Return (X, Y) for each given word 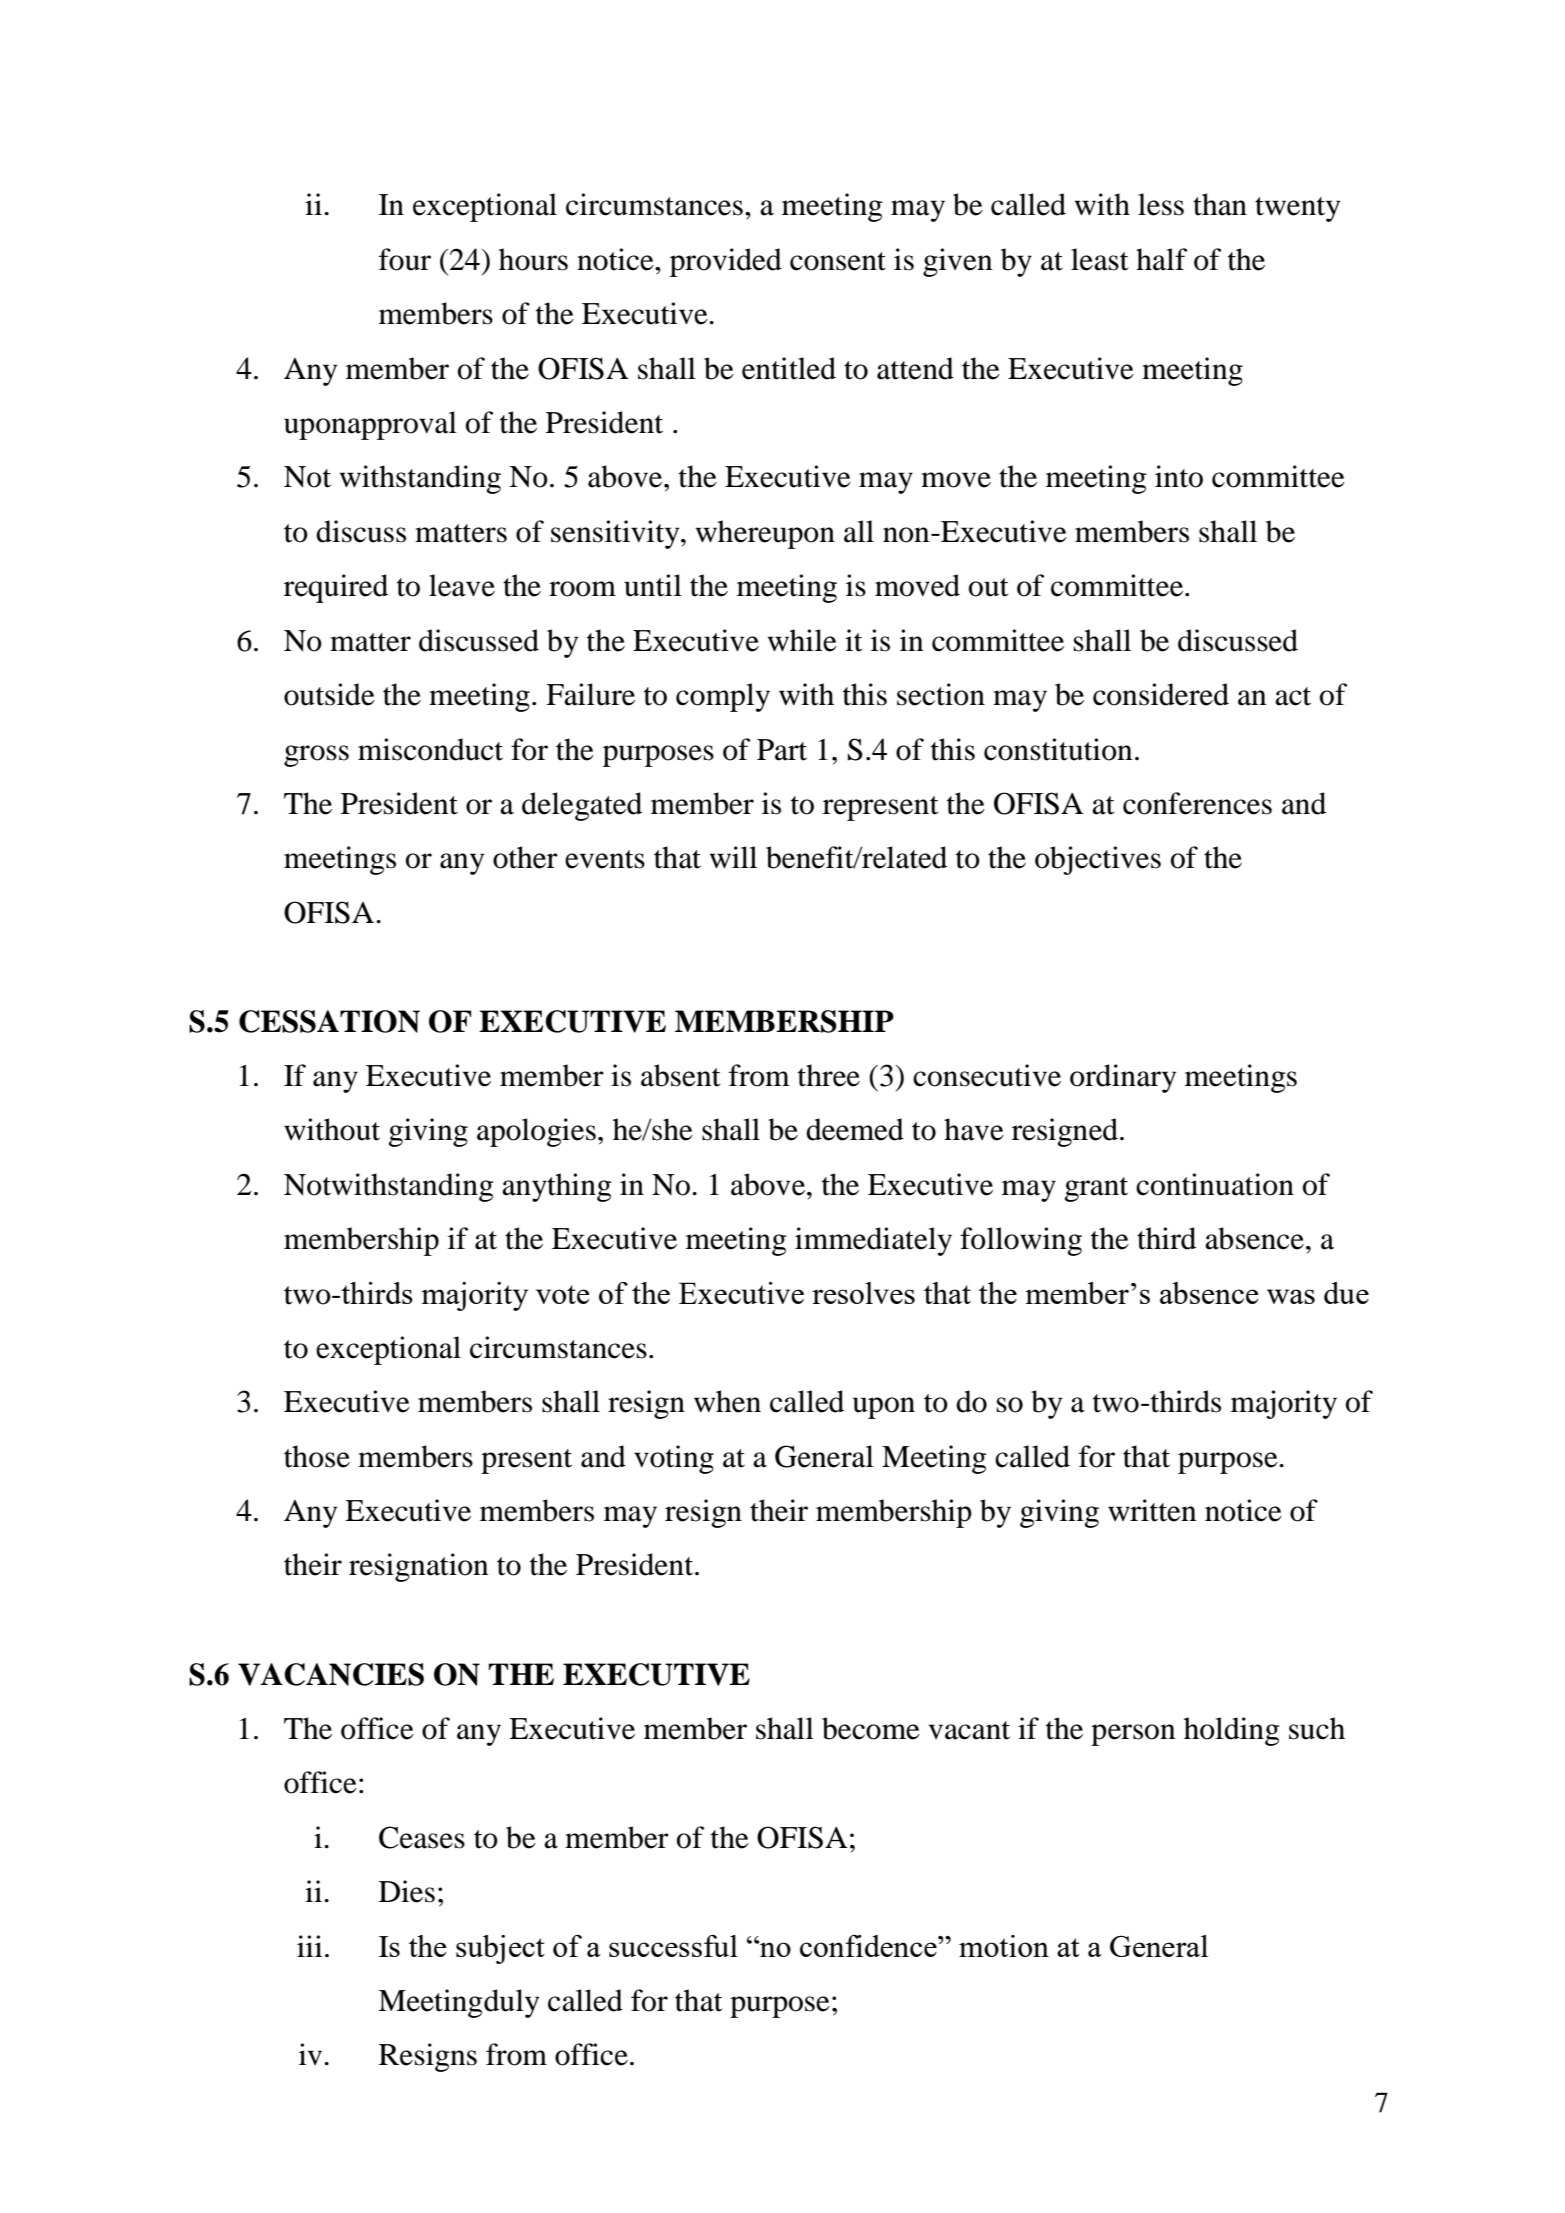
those (317, 1456)
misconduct (430, 749)
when (727, 1401)
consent (838, 261)
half (1161, 259)
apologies (536, 1132)
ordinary (1123, 1078)
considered (1161, 694)
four (405, 259)
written (1152, 1510)
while (802, 640)
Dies (407, 1891)
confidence (869, 1946)
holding (1232, 1731)
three (829, 1075)
